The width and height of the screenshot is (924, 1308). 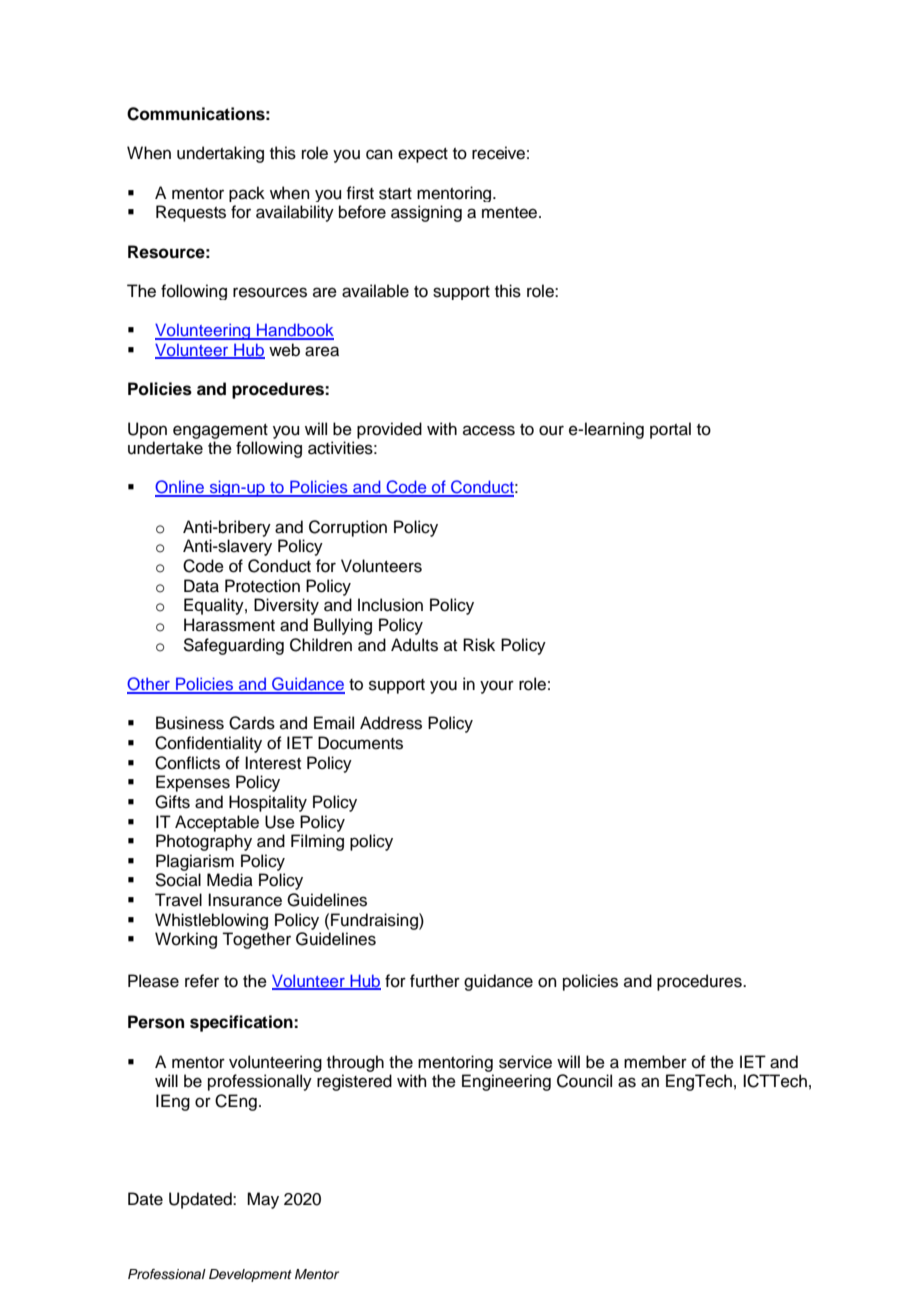 What do you see at coordinates (202, 981) in the screenshot?
I see `refer` at bounding box center [202, 981].
